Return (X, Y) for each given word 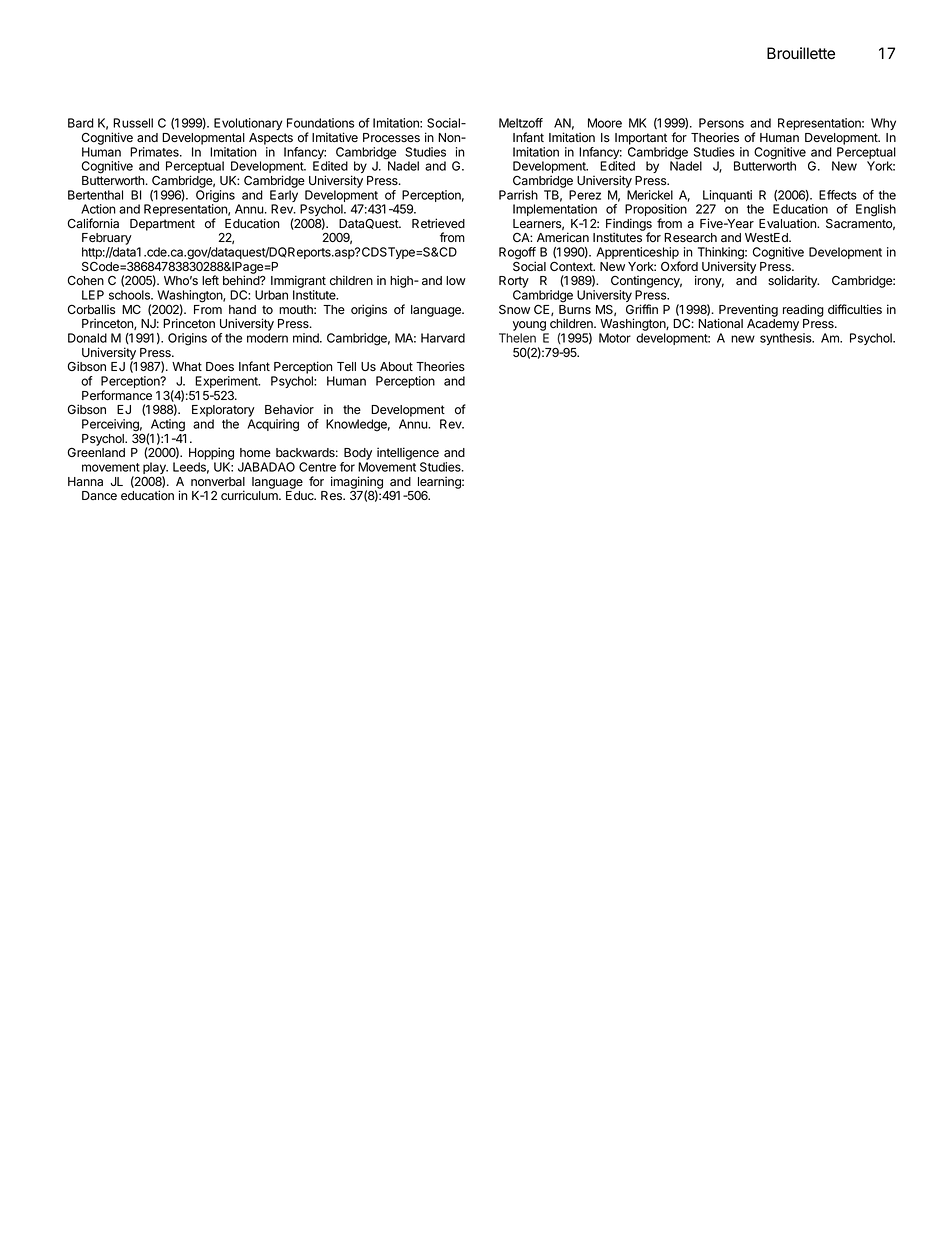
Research (690, 238)
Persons (721, 123)
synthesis (787, 339)
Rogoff (517, 254)
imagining (357, 483)
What (187, 366)
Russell (133, 123)
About (396, 367)
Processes (391, 137)
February (107, 240)
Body (358, 454)
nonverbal (218, 482)
